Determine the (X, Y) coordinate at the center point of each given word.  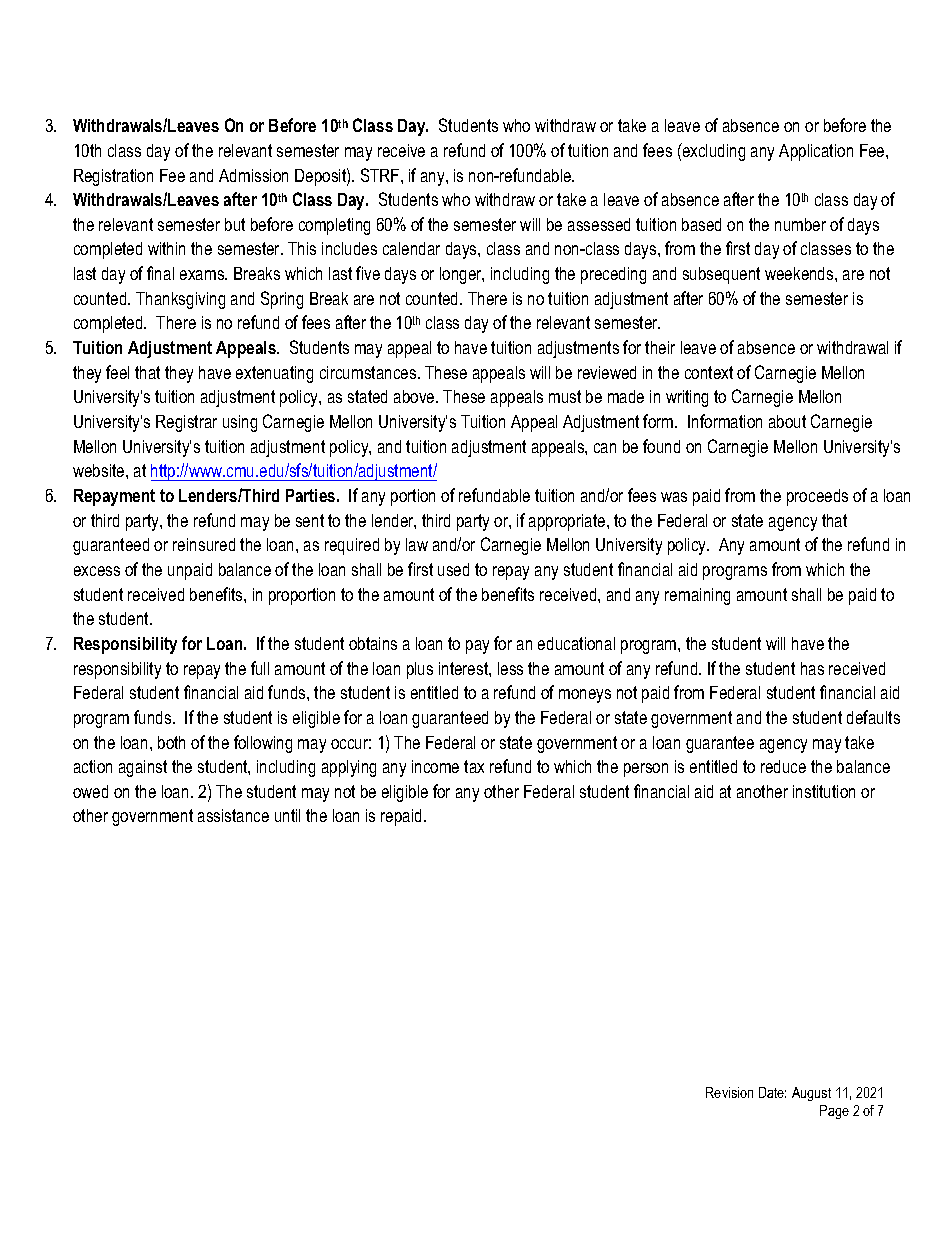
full (260, 668)
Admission (253, 175)
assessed (599, 224)
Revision (729, 1092)
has (812, 668)
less (510, 668)
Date (772, 1092)
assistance (233, 815)
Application (816, 152)
